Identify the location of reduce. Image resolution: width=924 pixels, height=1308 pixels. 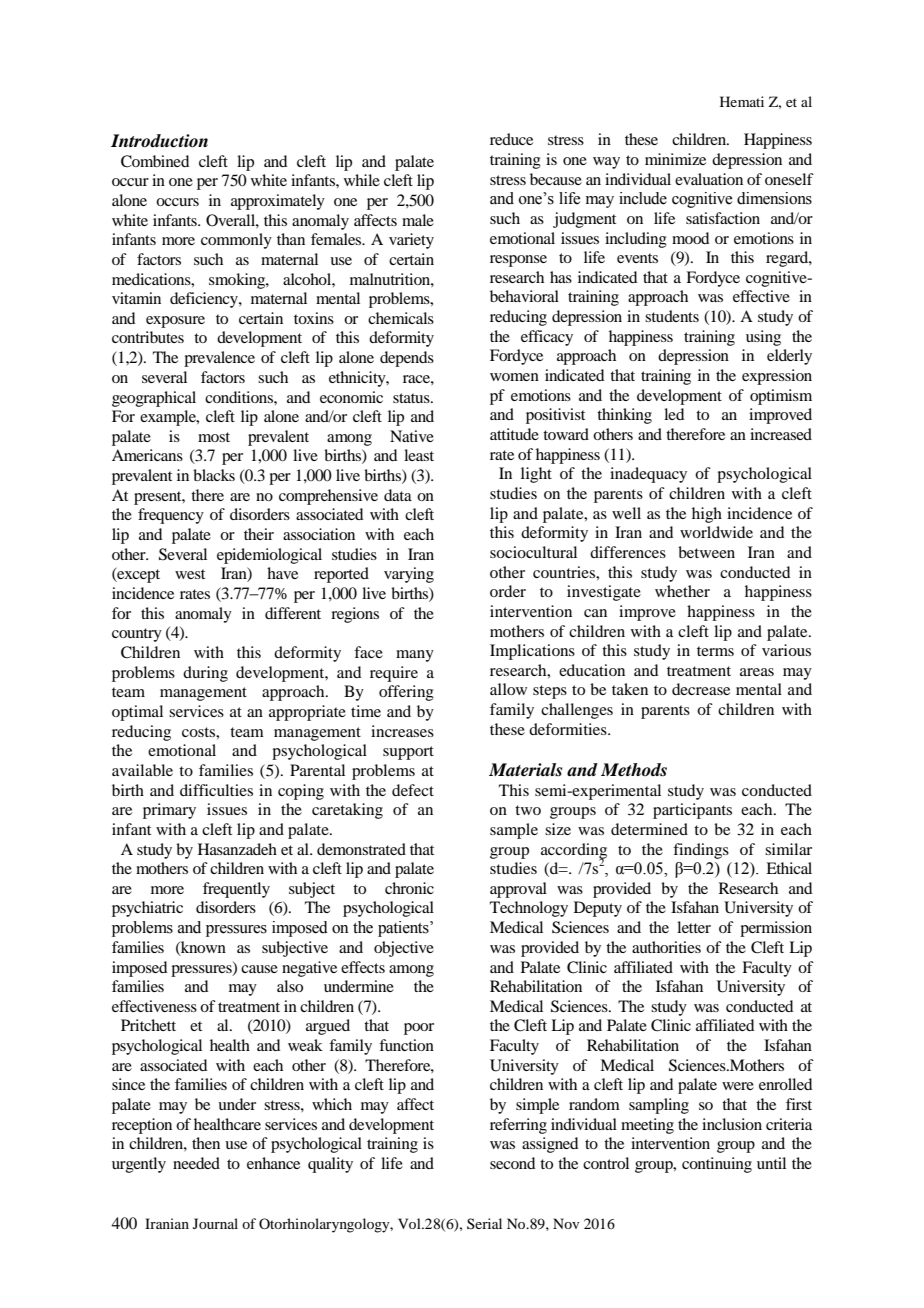
(511, 139).
